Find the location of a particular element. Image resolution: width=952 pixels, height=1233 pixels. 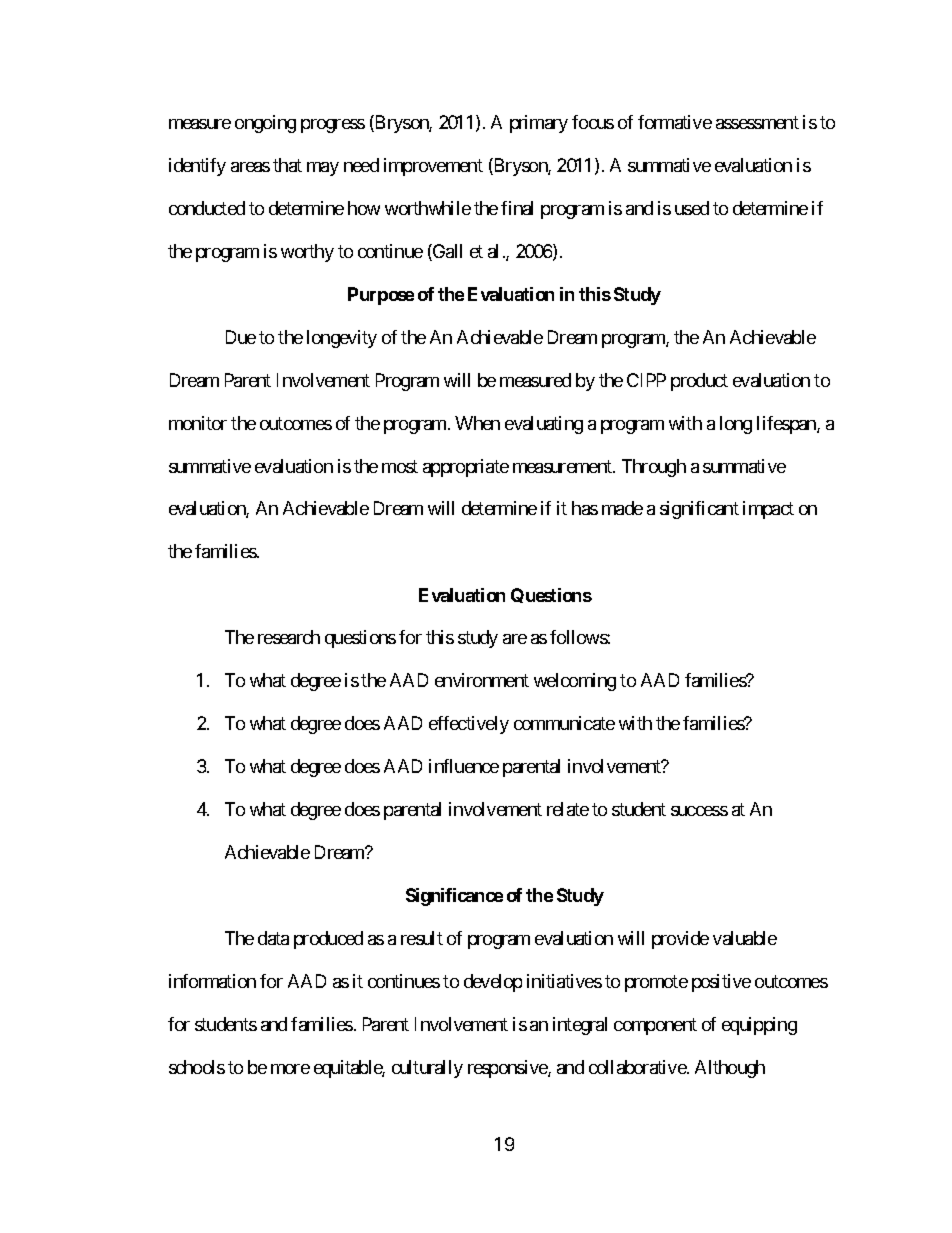

significant is located at coordinates (699, 510).
